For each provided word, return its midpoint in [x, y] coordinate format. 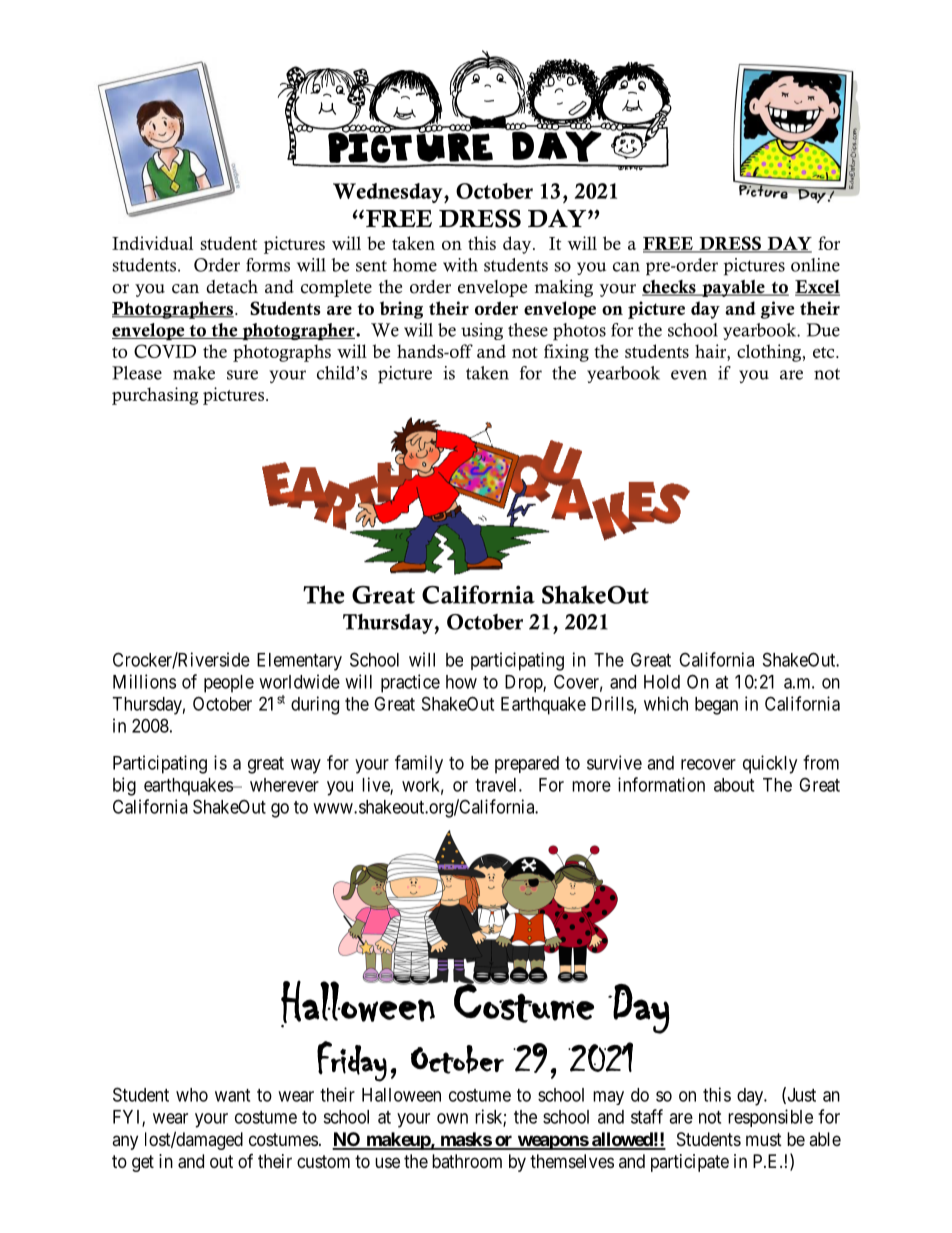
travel [497, 785]
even [689, 375]
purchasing [155, 396]
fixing [566, 353]
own [452, 1118]
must [764, 1139]
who [192, 1095]
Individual [152, 243]
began [716, 706]
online [815, 265]
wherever [284, 785]
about [734, 785]
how [461, 682]
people [229, 684]
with [460, 265]
